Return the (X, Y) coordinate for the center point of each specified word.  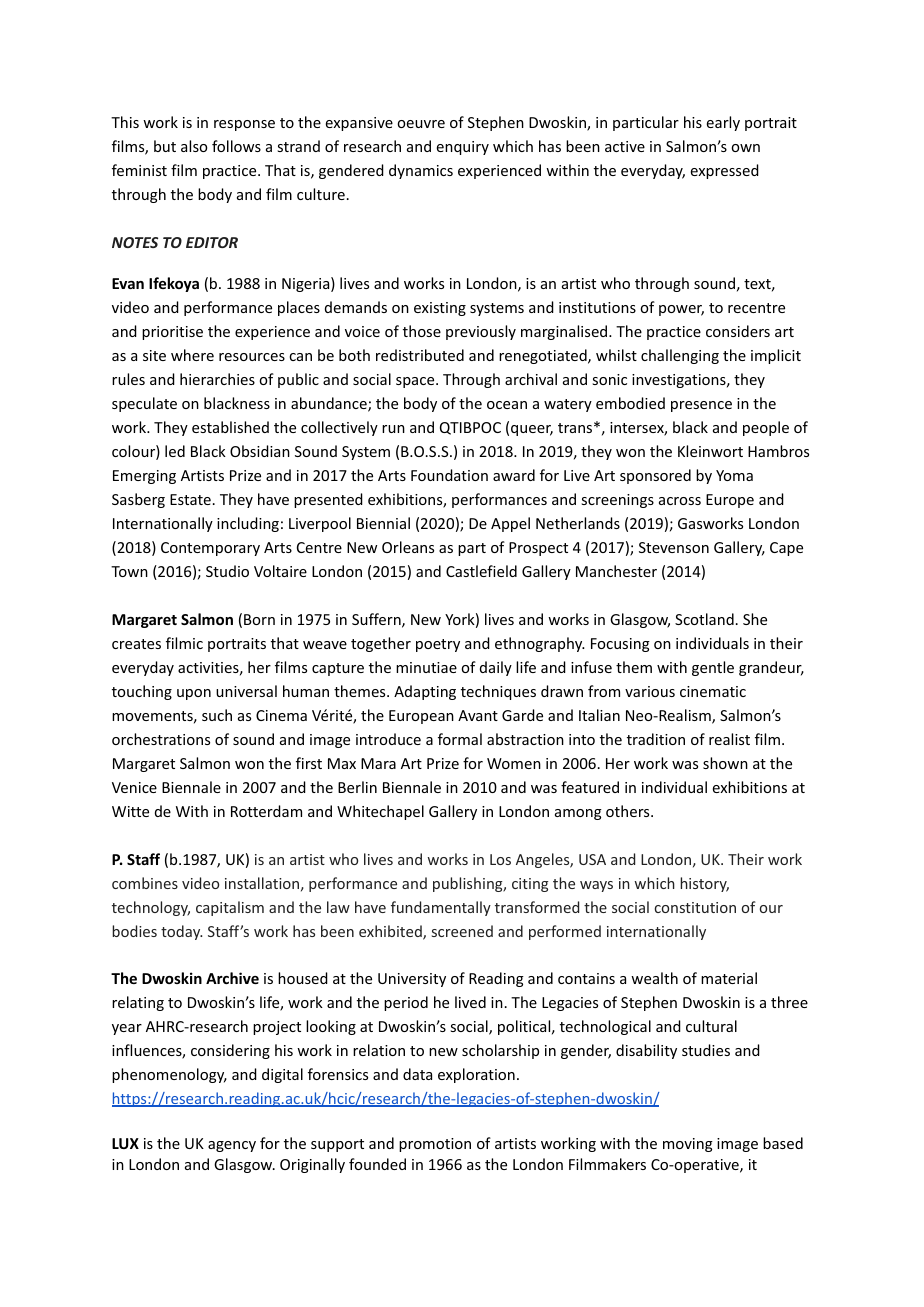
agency (232, 1146)
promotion (435, 1145)
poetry (438, 645)
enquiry (463, 148)
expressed (725, 171)
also (194, 146)
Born (259, 619)
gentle (713, 668)
